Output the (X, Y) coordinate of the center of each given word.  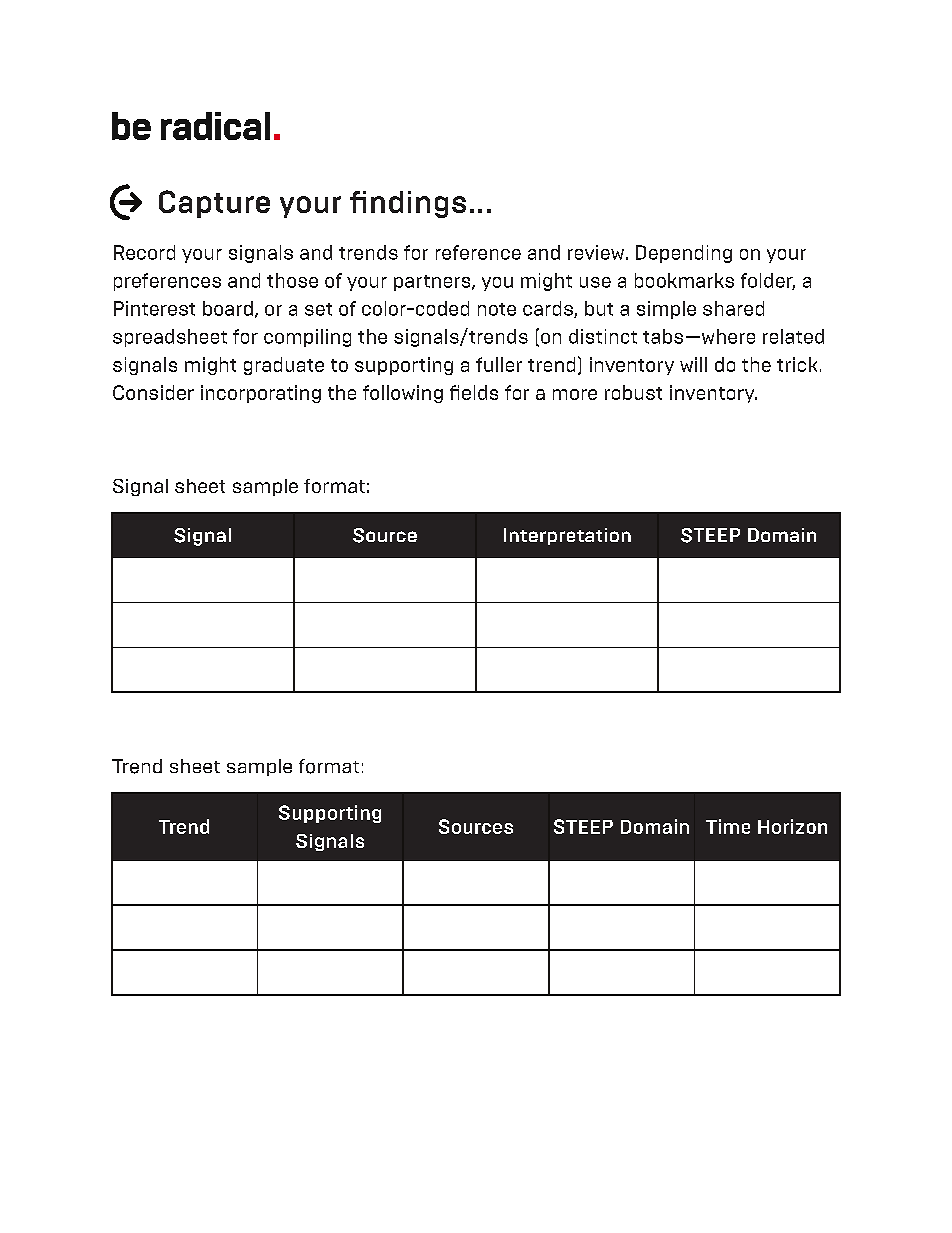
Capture (214, 204)
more (575, 394)
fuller (499, 364)
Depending (684, 254)
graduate (284, 366)
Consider (153, 392)
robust (633, 392)
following (403, 394)
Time (728, 826)
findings (408, 204)
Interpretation (567, 536)
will (693, 364)
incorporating (261, 394)
